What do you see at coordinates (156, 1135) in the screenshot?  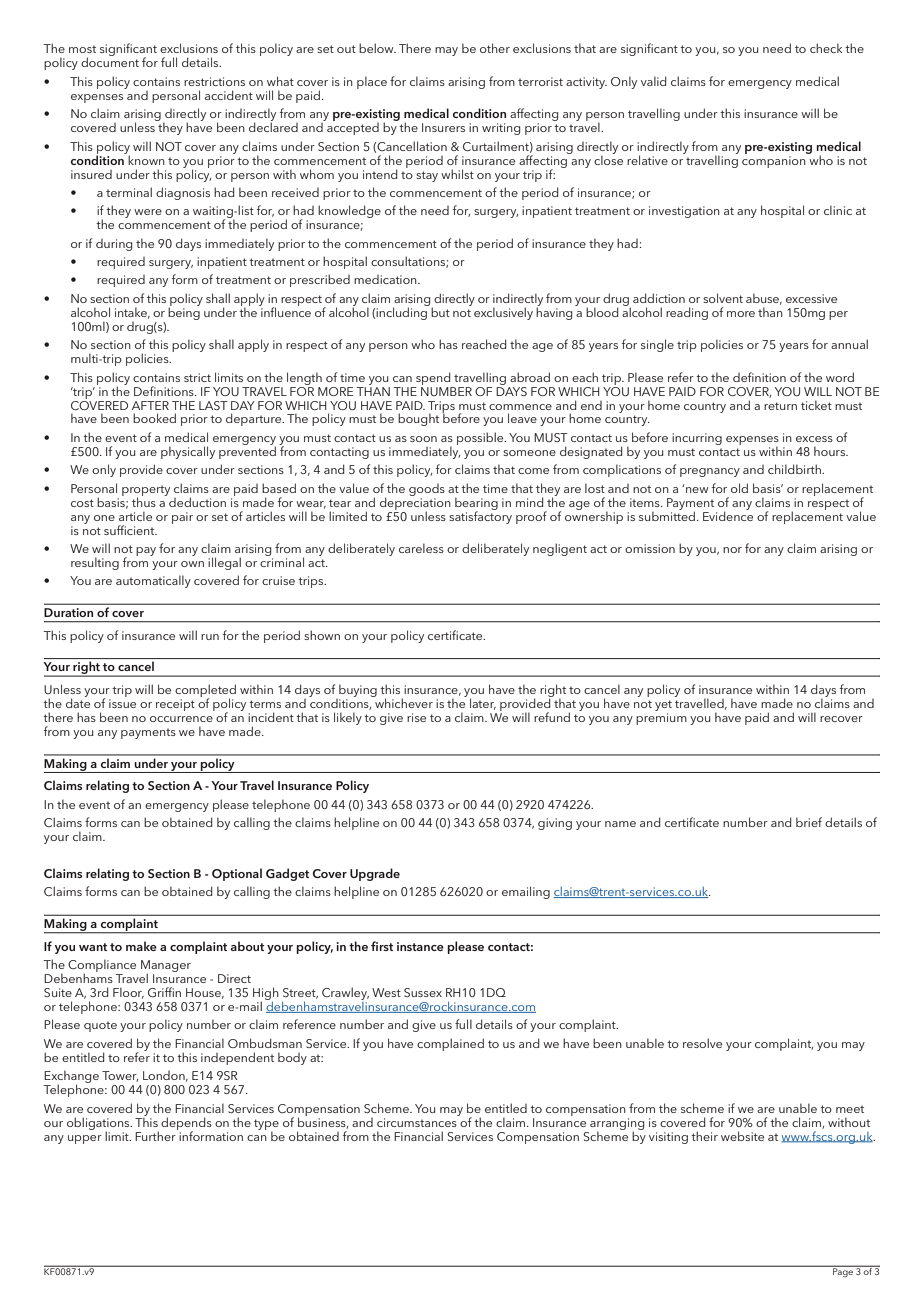 I see `Further` at bounding box center [156, 1135].
